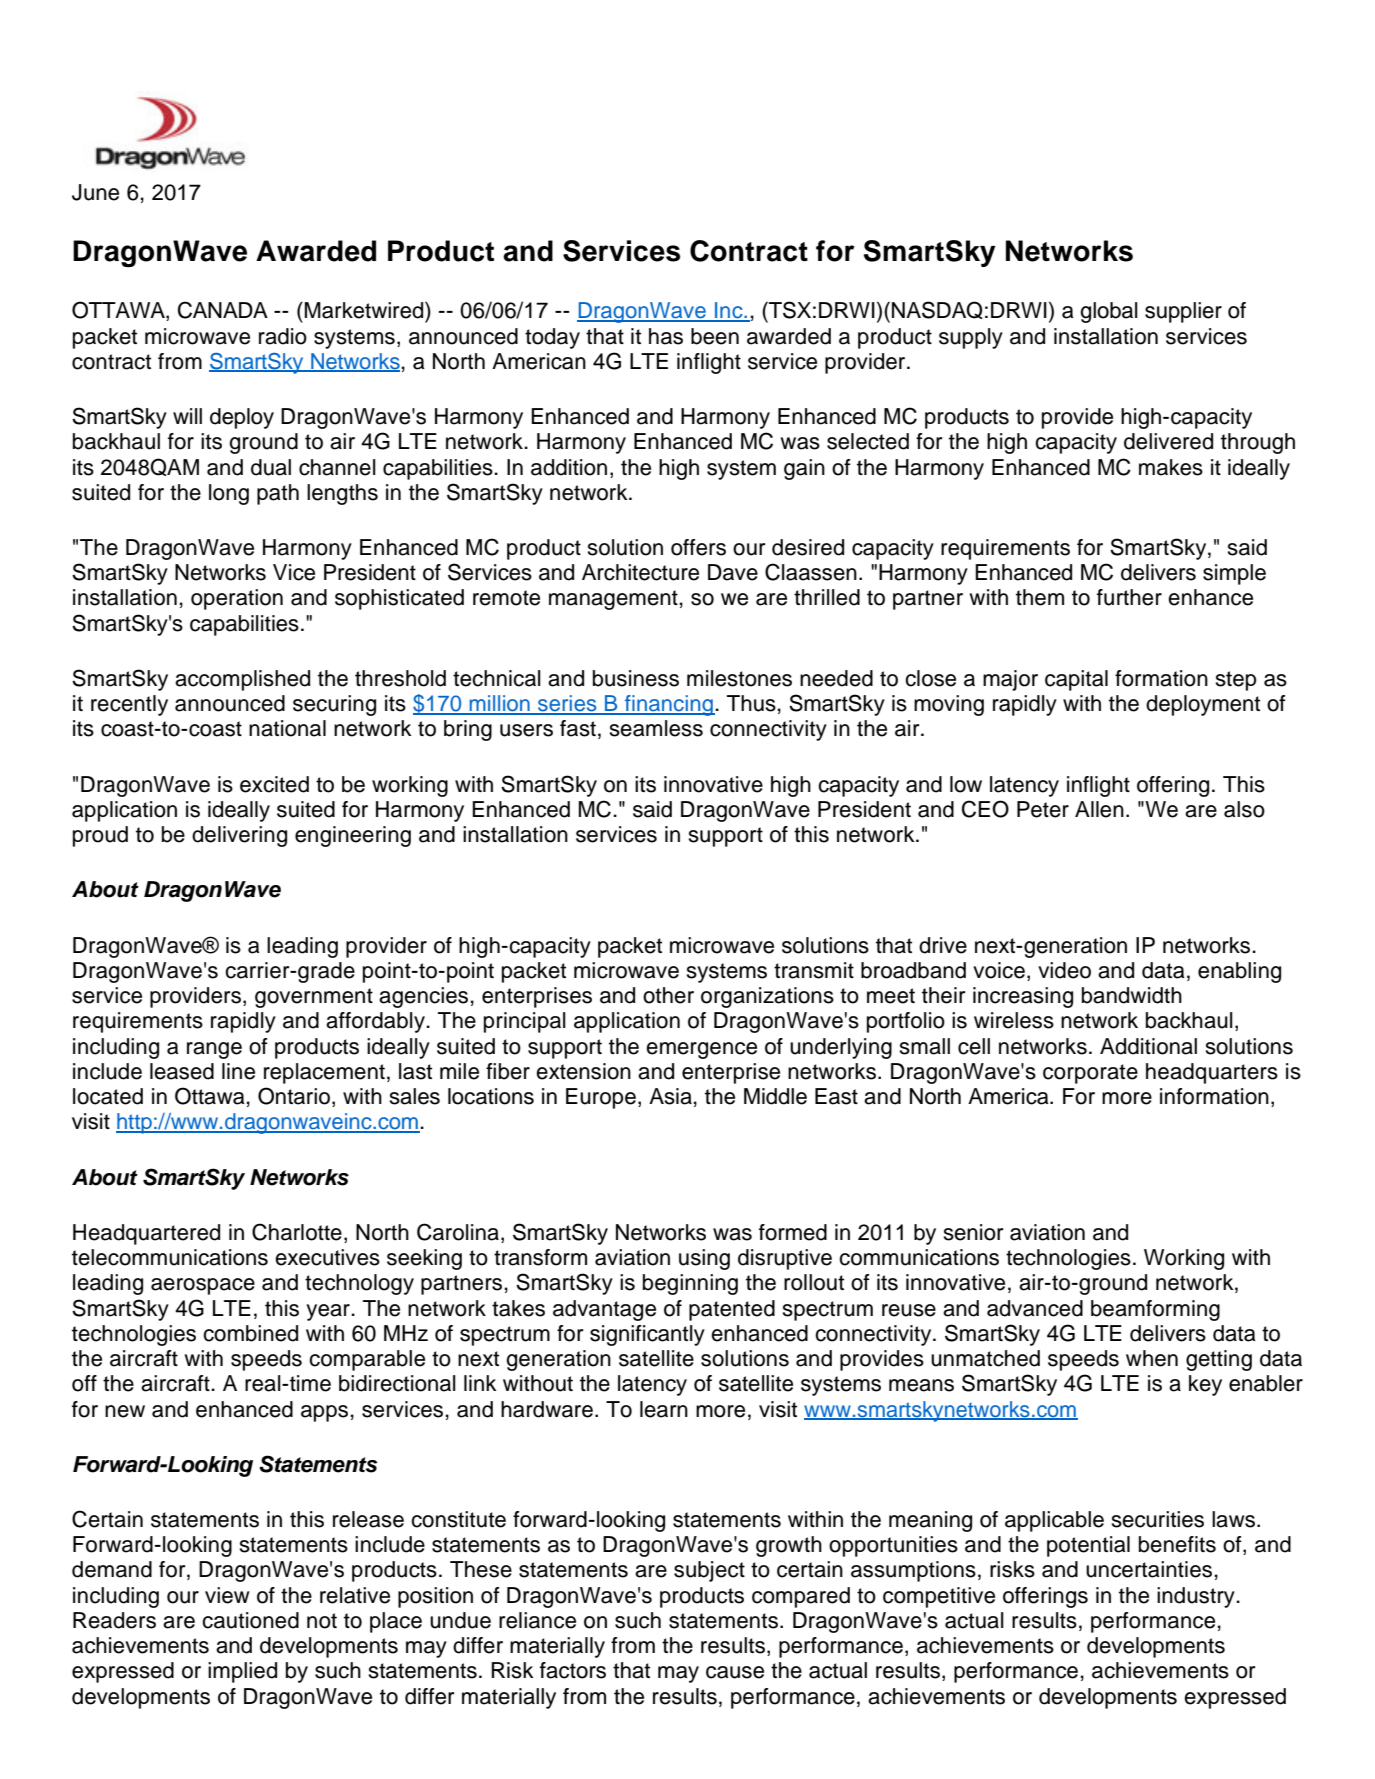  I want to click on industry, so click(1197, 1597).
